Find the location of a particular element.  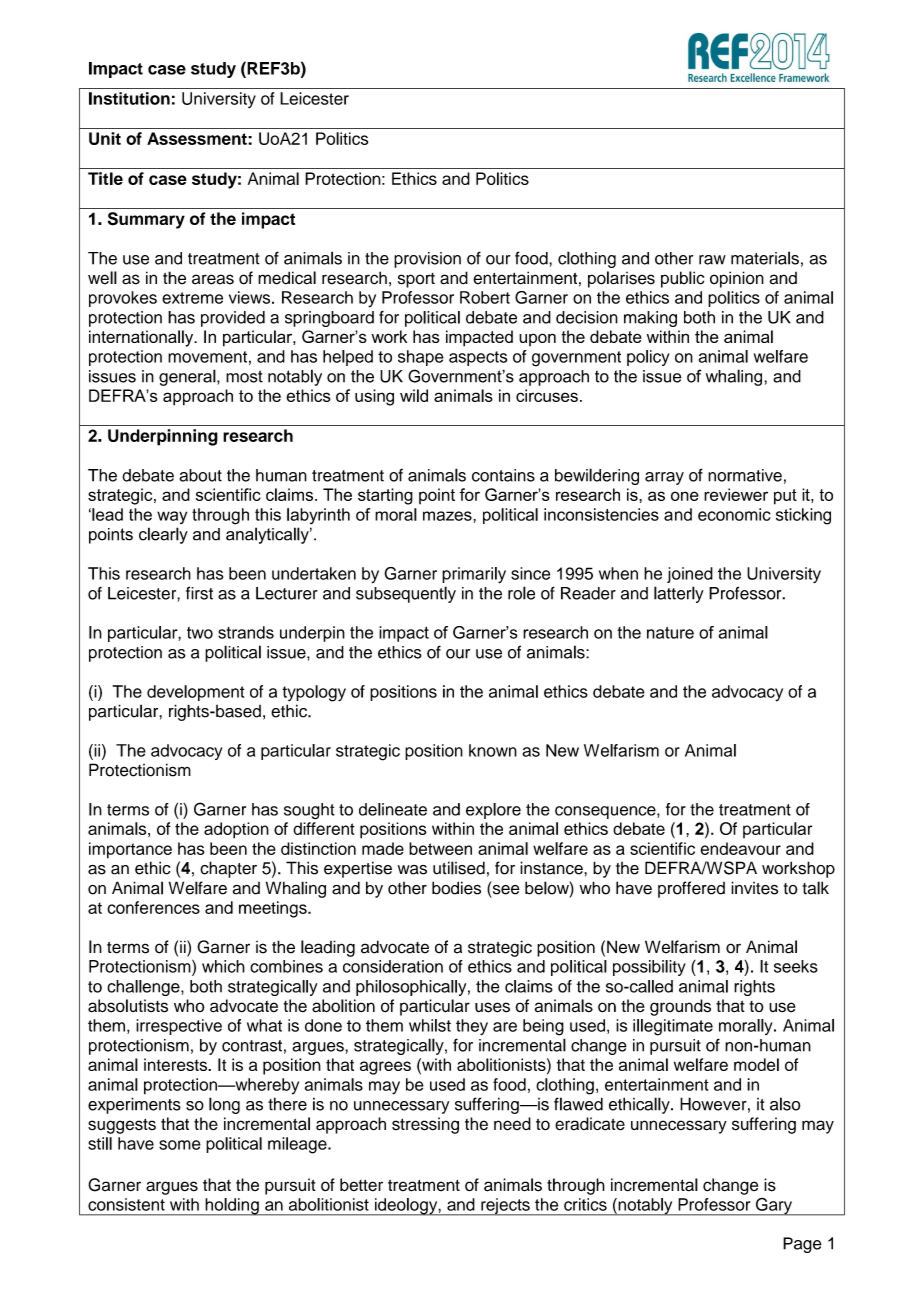

Institution is located at coordinates (129, 98).
